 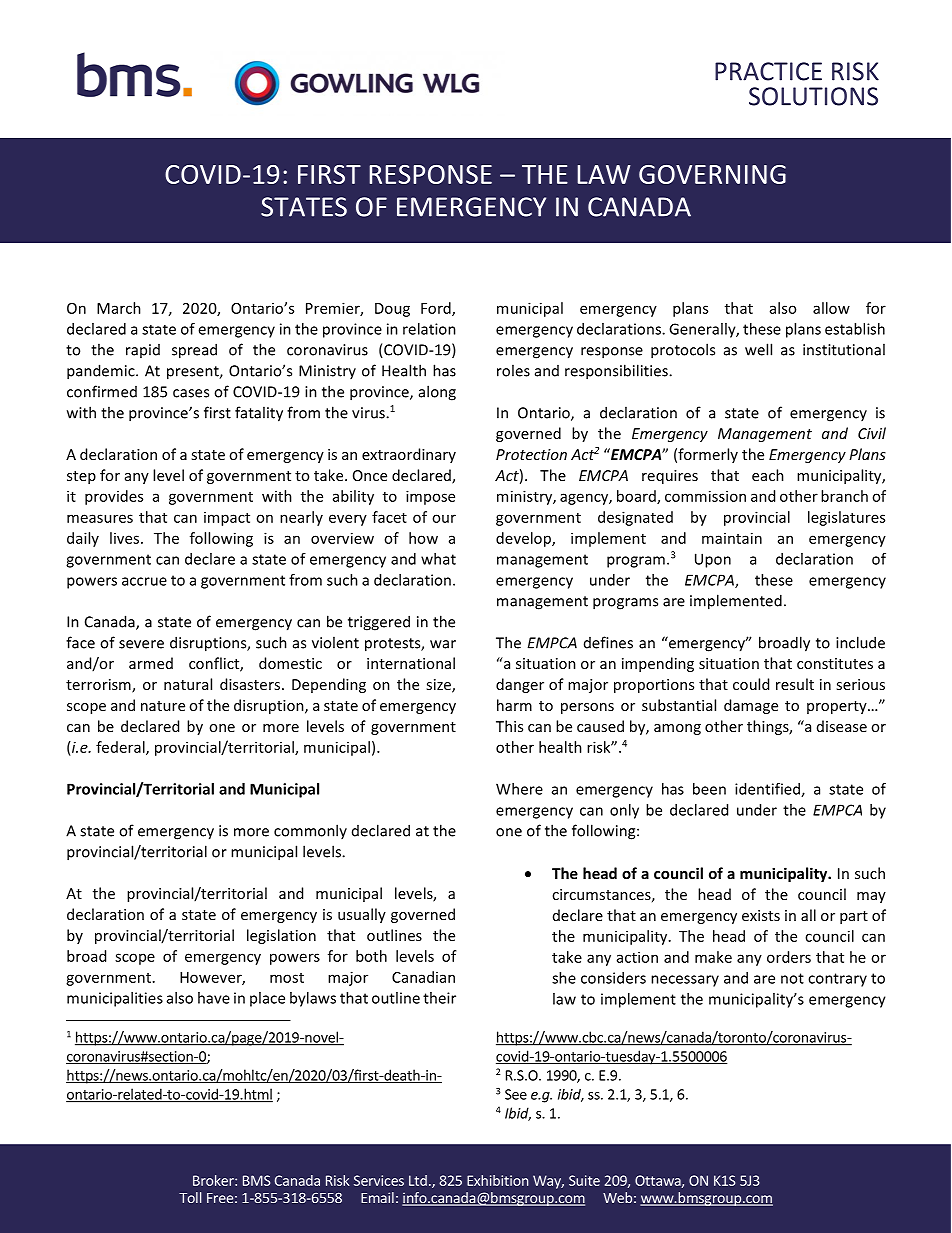 I want to click on March, so click(x=119, y=308).
